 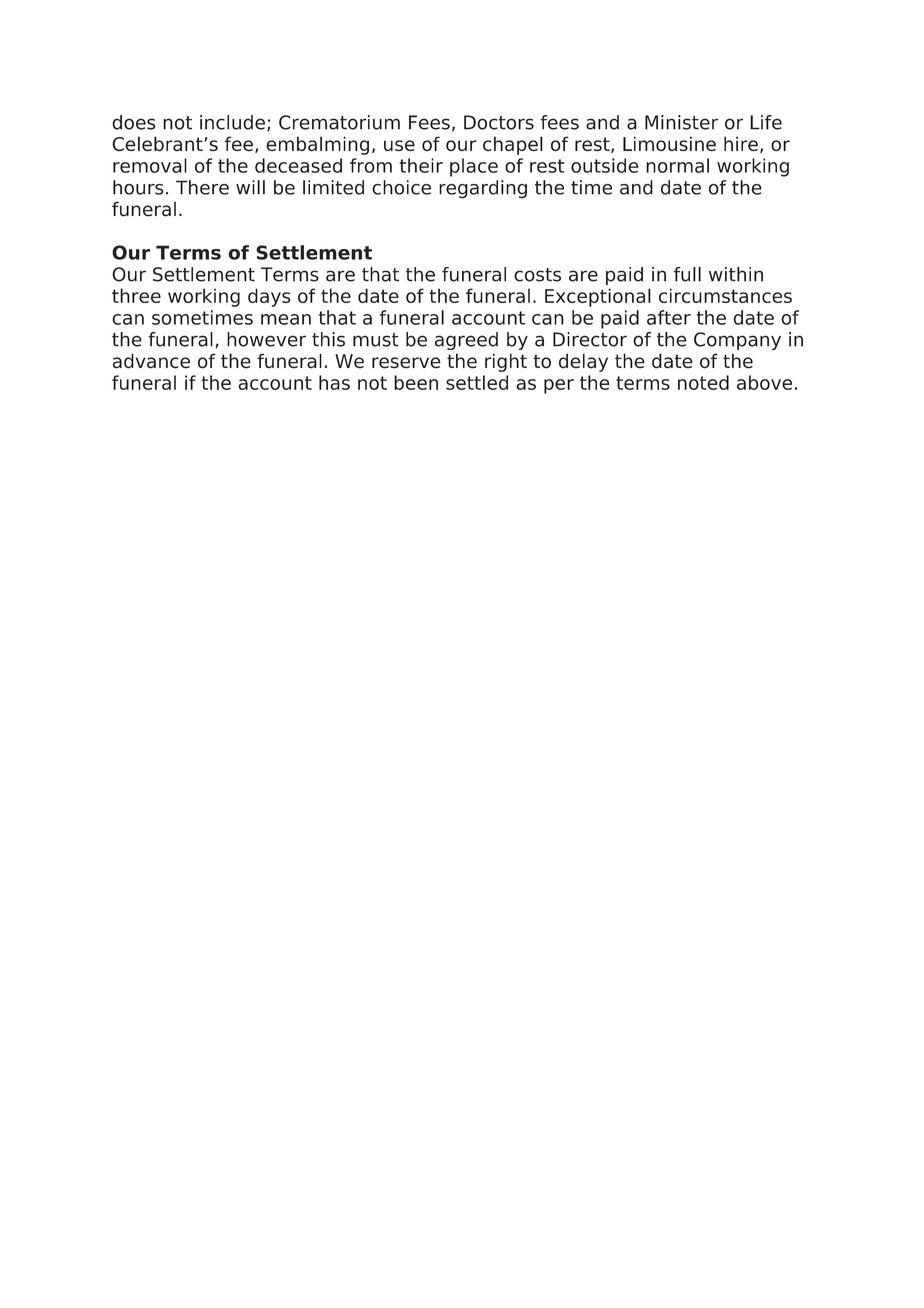 I want to click on costs, so click(x=537, y=275).
